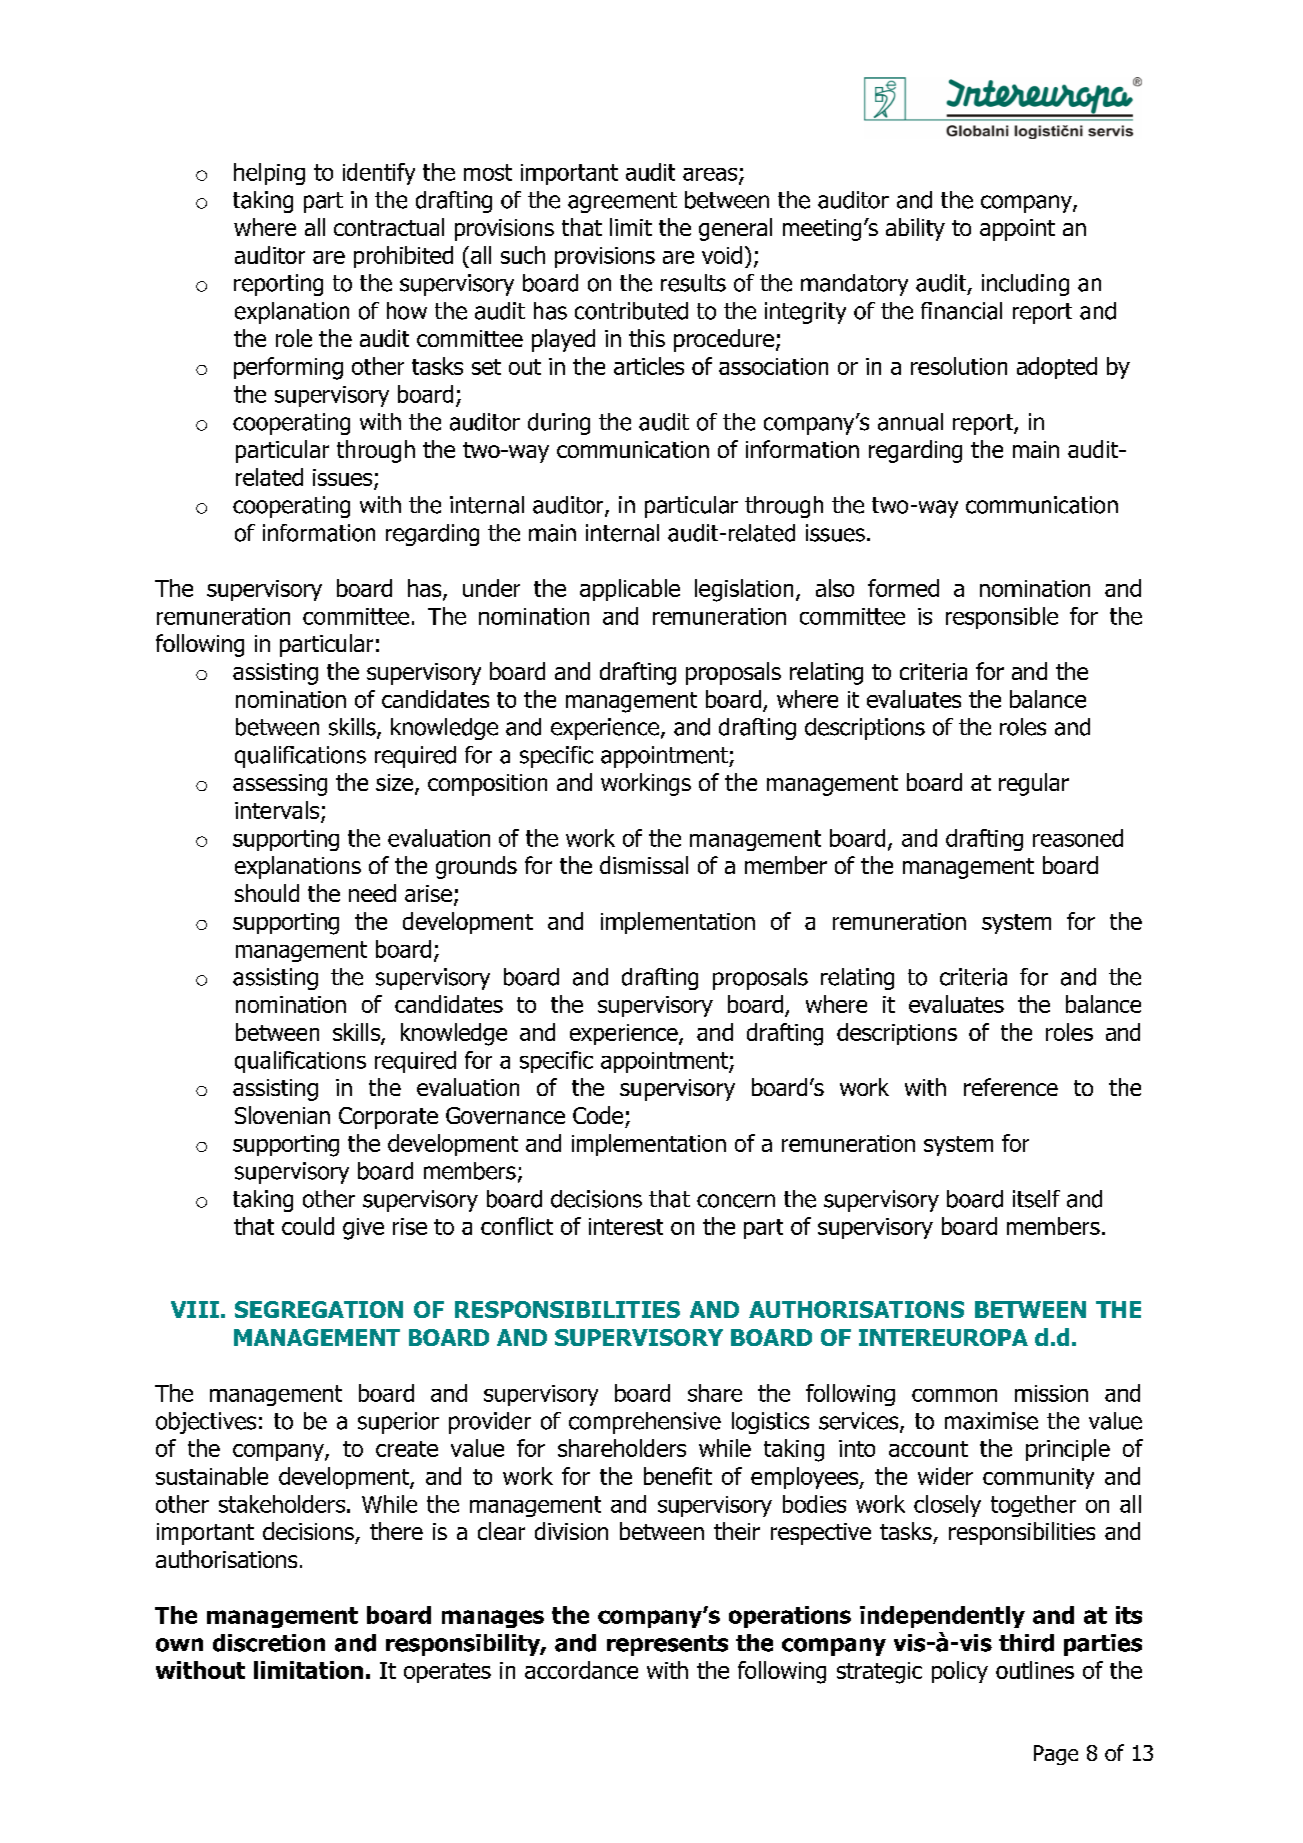 This page has width=1303, height=1843. I want to click on reference, so click(1011, 1087).
